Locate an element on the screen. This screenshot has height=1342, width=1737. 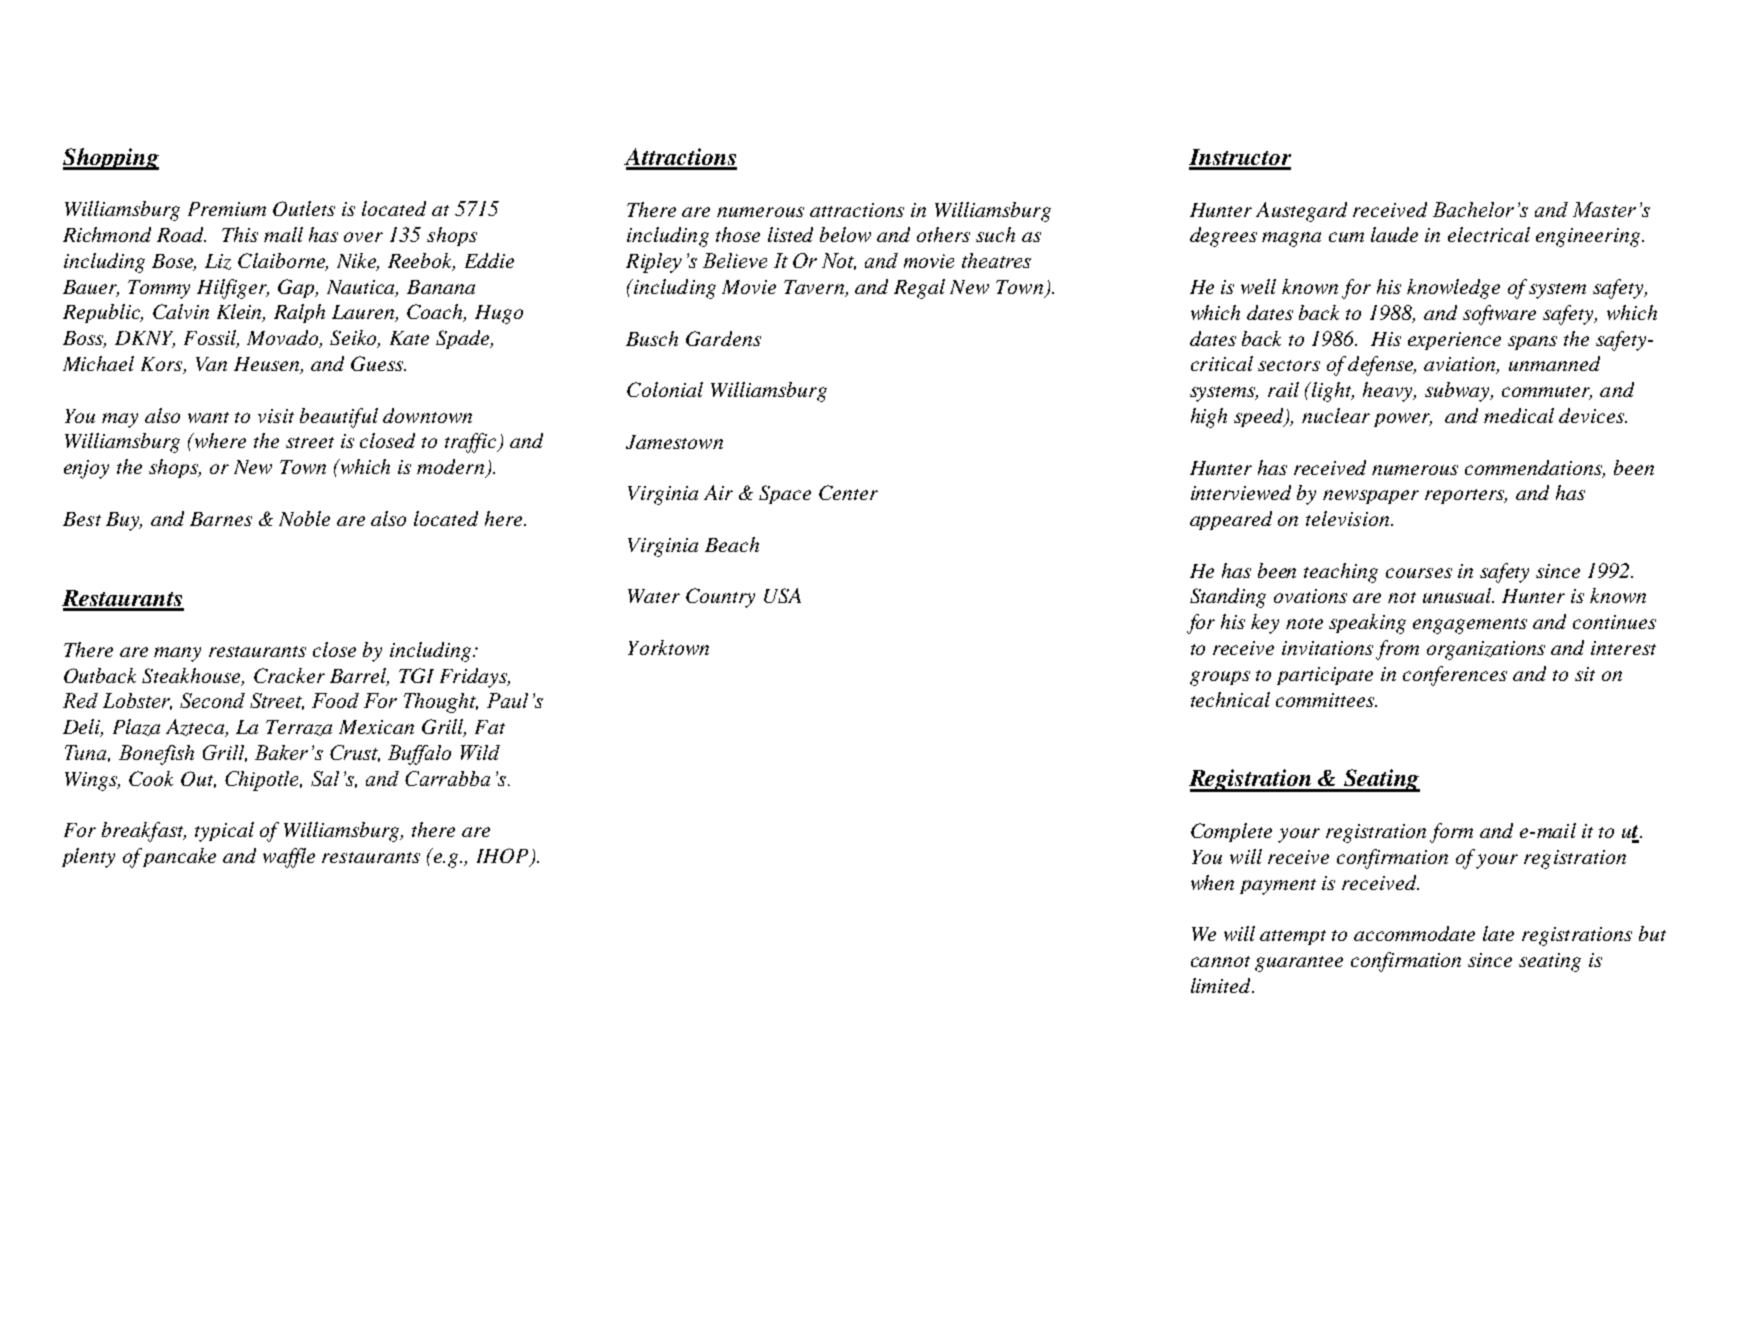
plenty is located at coordinates (88, 858).
